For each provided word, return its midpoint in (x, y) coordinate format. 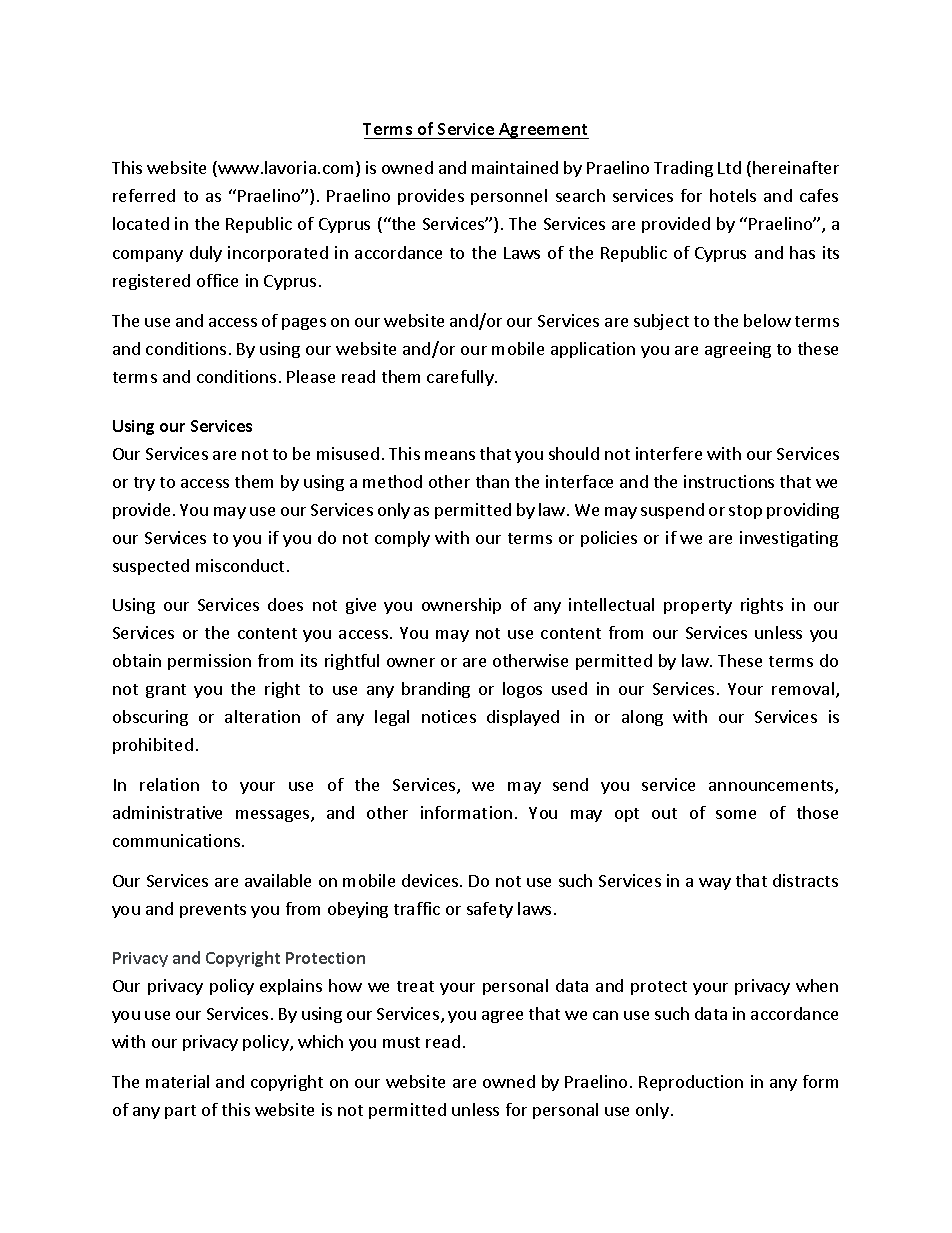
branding (436, 690)
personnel (509, 197)
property (698, 607)
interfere (669, 453)
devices (431, 880)
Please (311, 376)
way (715, 884)
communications (178, 840)
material (177, 1081)
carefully (461, 378)
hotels (733, 195)
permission (209, 662)
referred (144, 195)
